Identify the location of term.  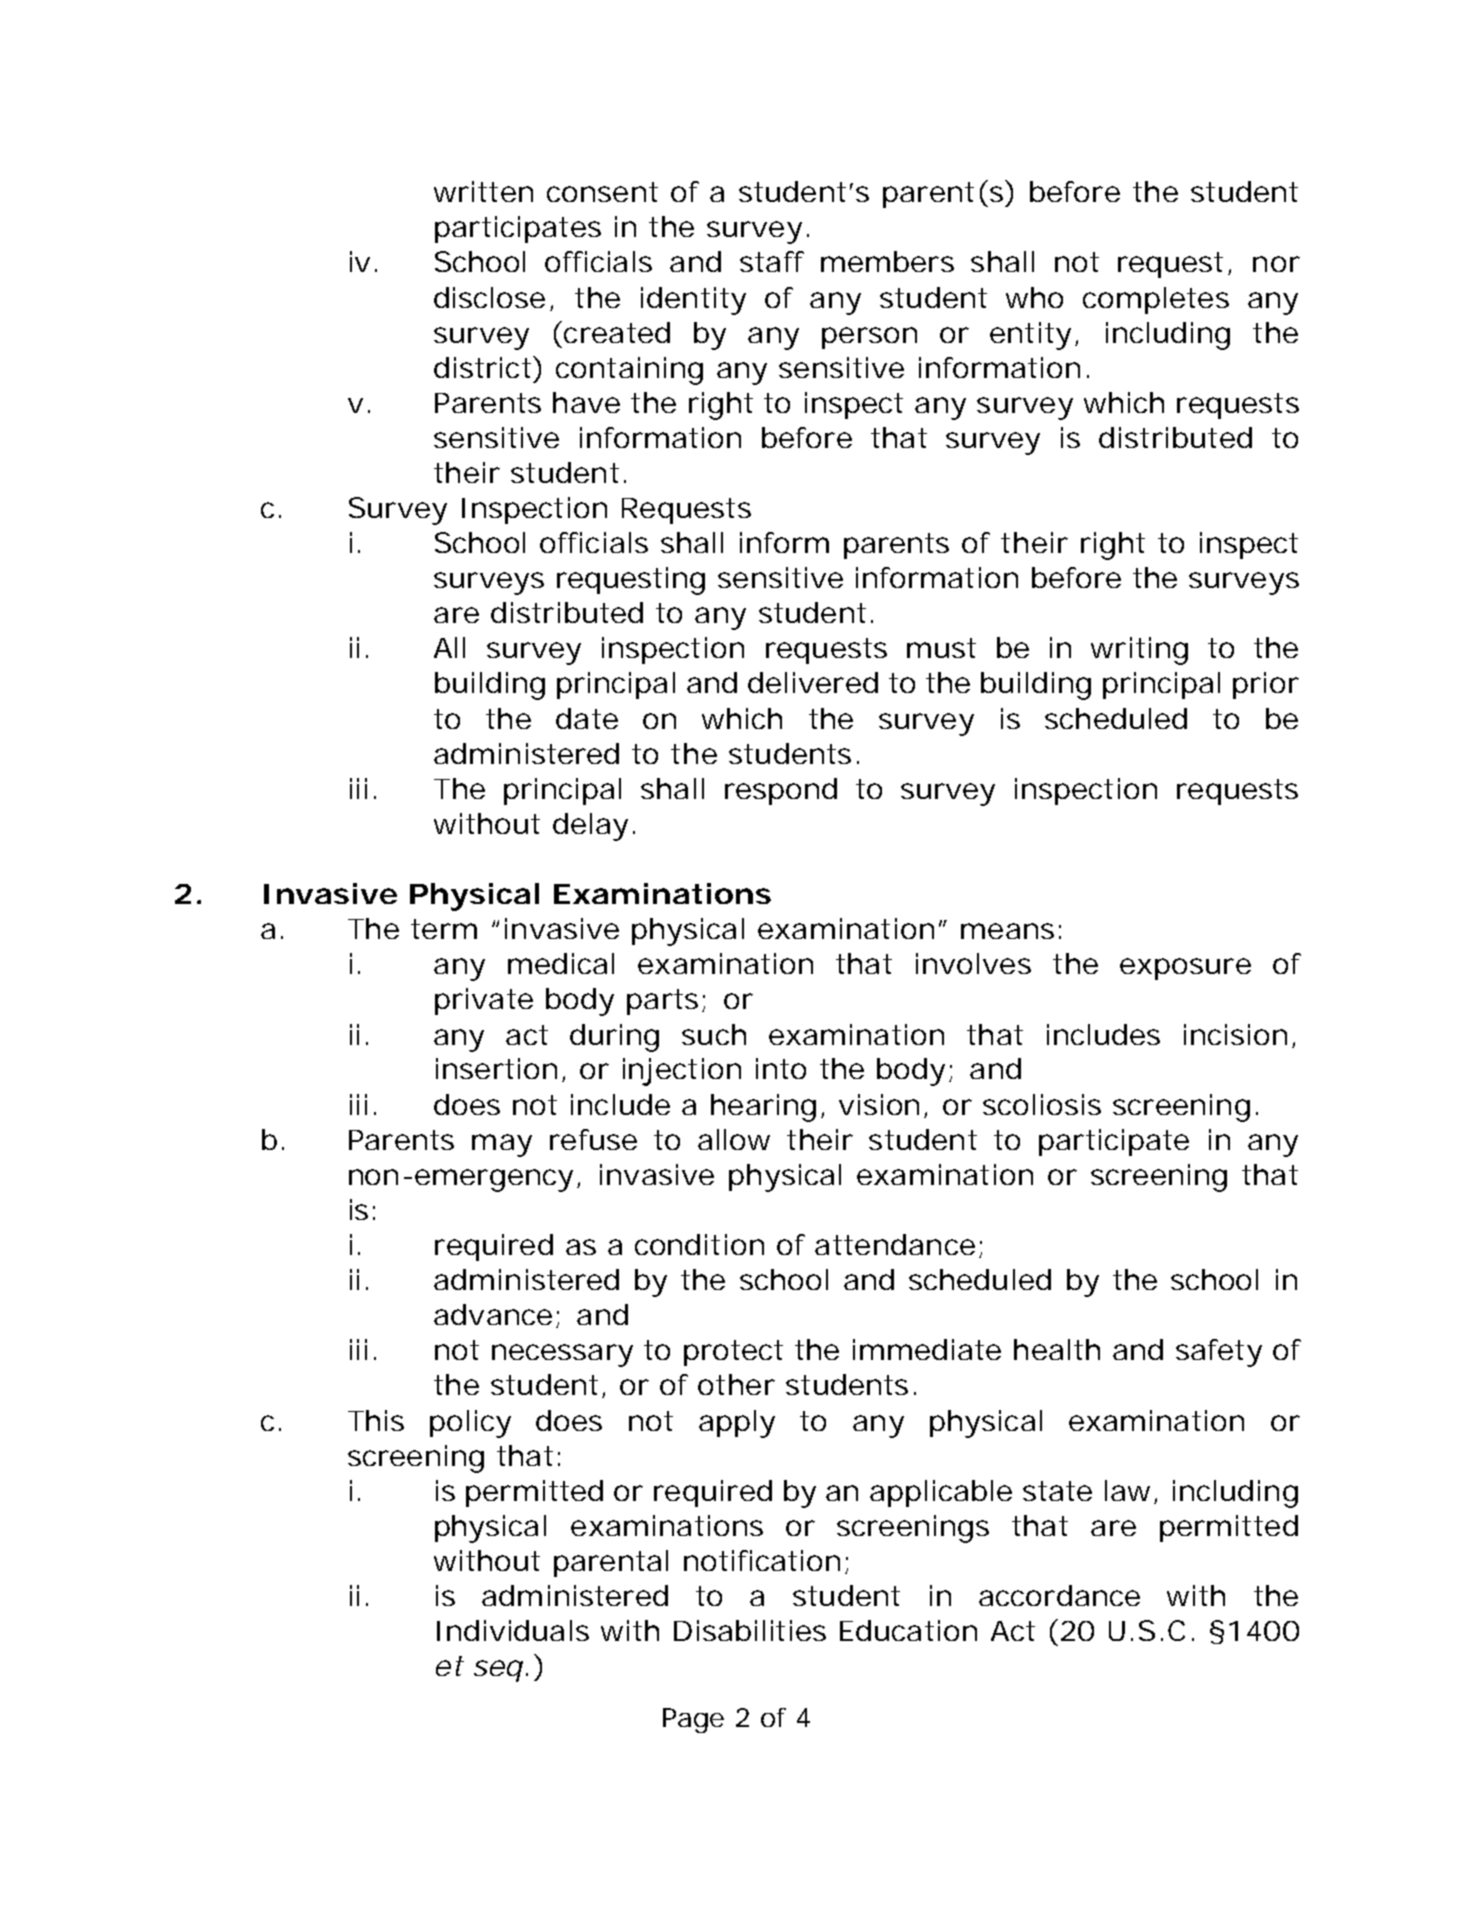
(444, 929).
